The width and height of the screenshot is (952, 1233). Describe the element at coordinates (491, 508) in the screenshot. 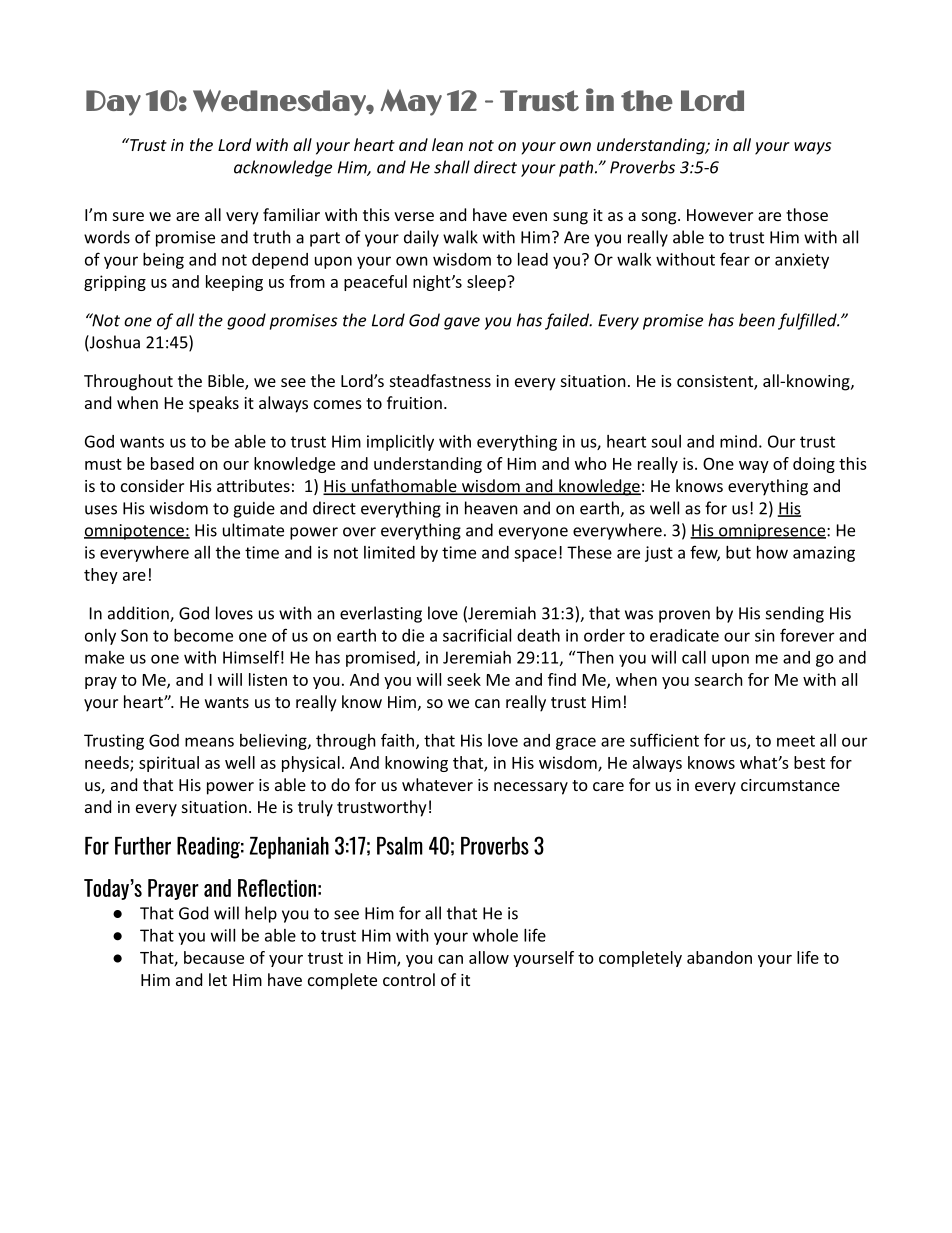

I see `heaven` at that location.
